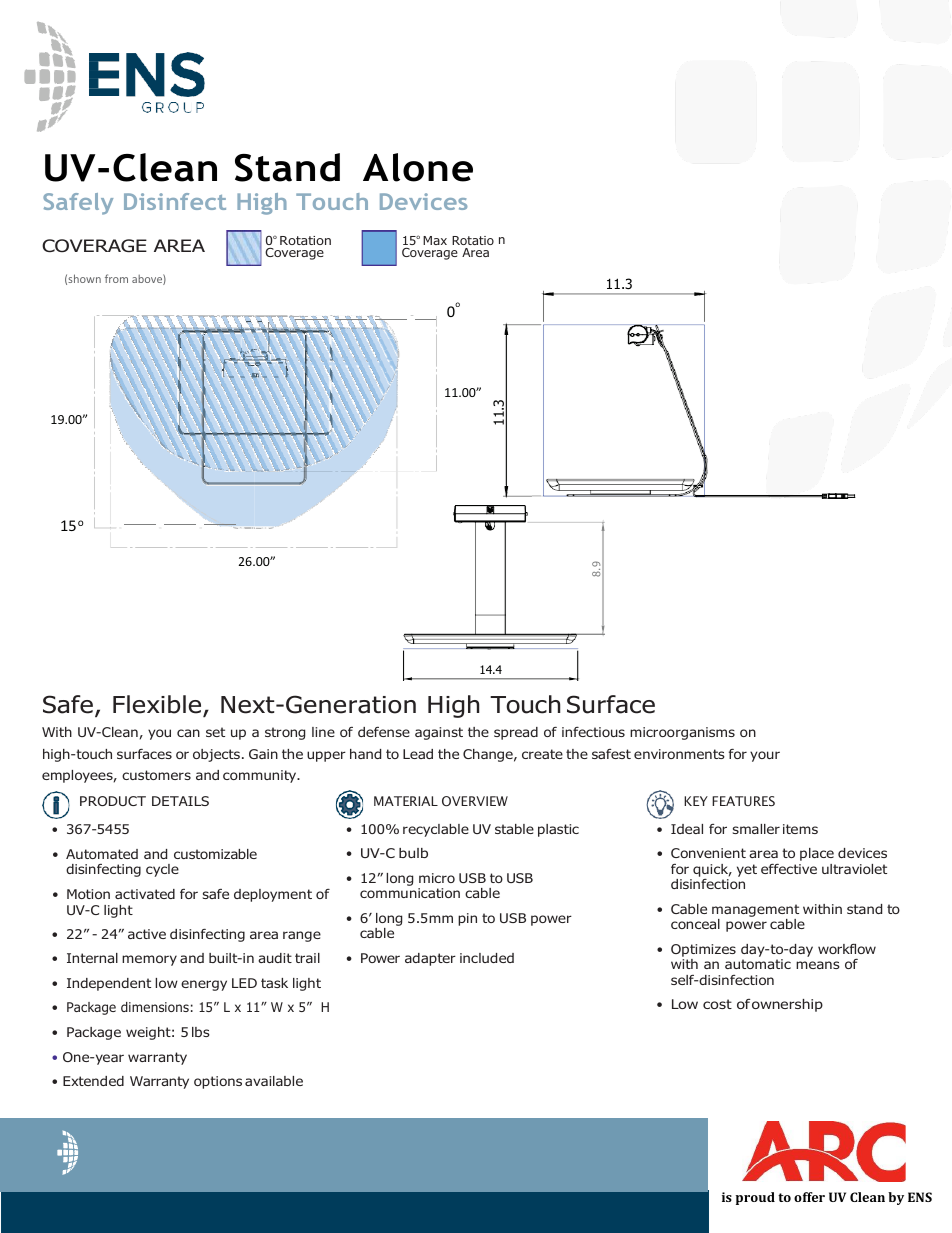 Image resolution: width=952 pixels, height=1233 pixels. I want to click on options, so click(218, 1082).
